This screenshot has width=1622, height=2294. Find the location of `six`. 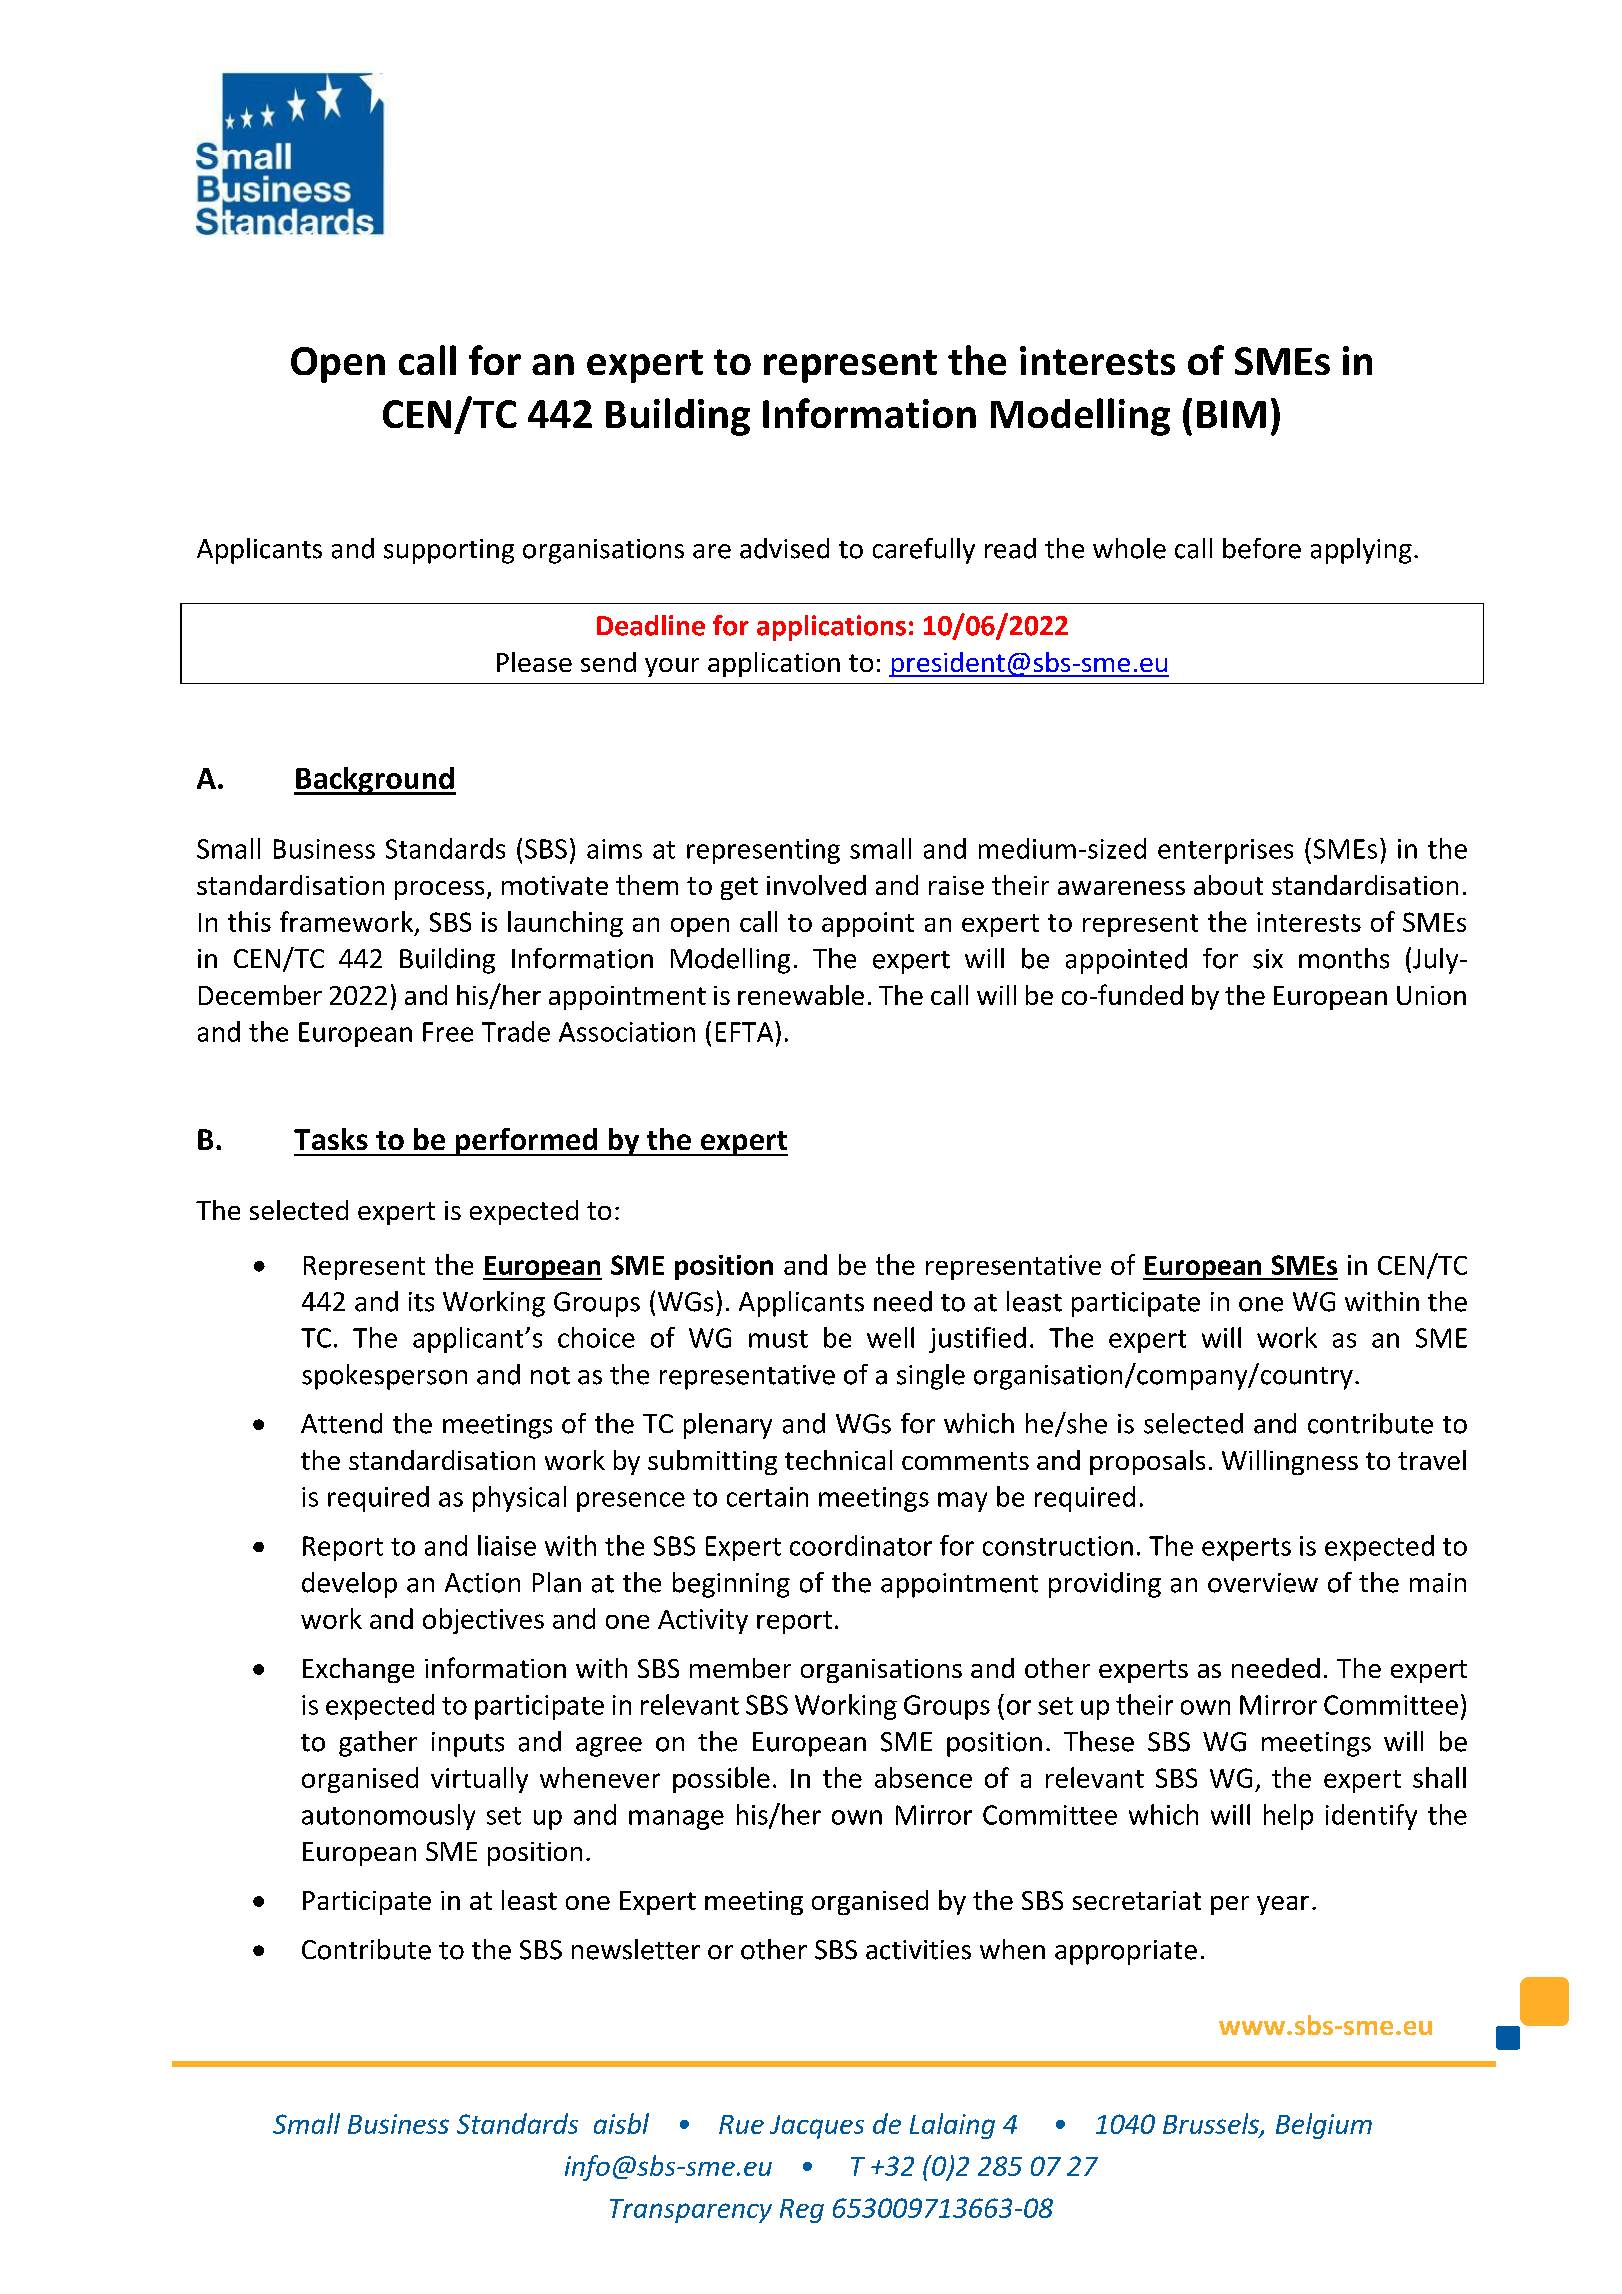

six is located at coordinates (1268, 959).
